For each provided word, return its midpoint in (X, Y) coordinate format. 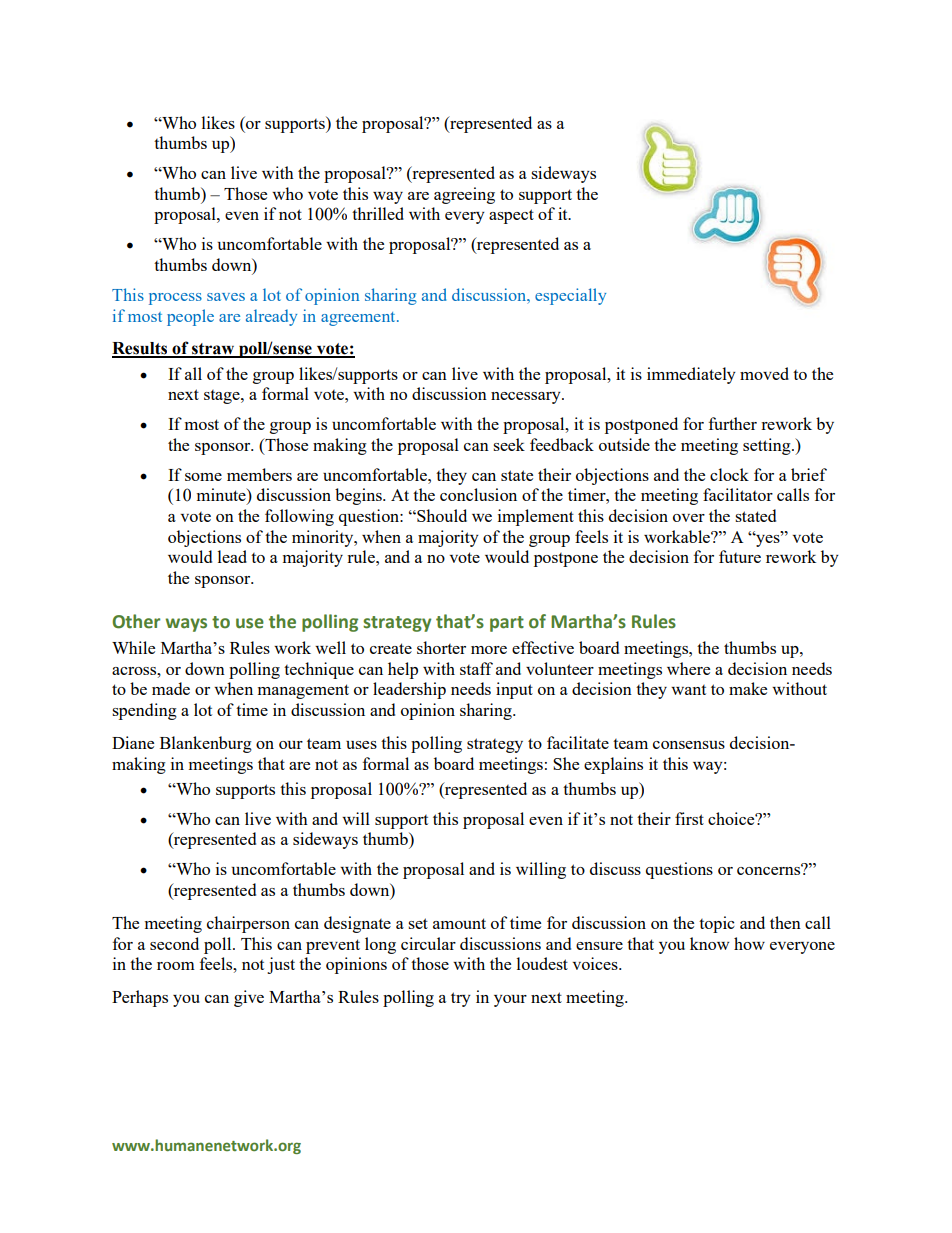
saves (226, 297)
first (689, 818)
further (733, 423)
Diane (133, 742)
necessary (527, 398)
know (709, 943)
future (740, 556)
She (566, 763)
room (176, 966)
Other (136, 621)
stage (223, 397)
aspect (511, 216)
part (507, 624)
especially (570, 296)
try (461, 999)
